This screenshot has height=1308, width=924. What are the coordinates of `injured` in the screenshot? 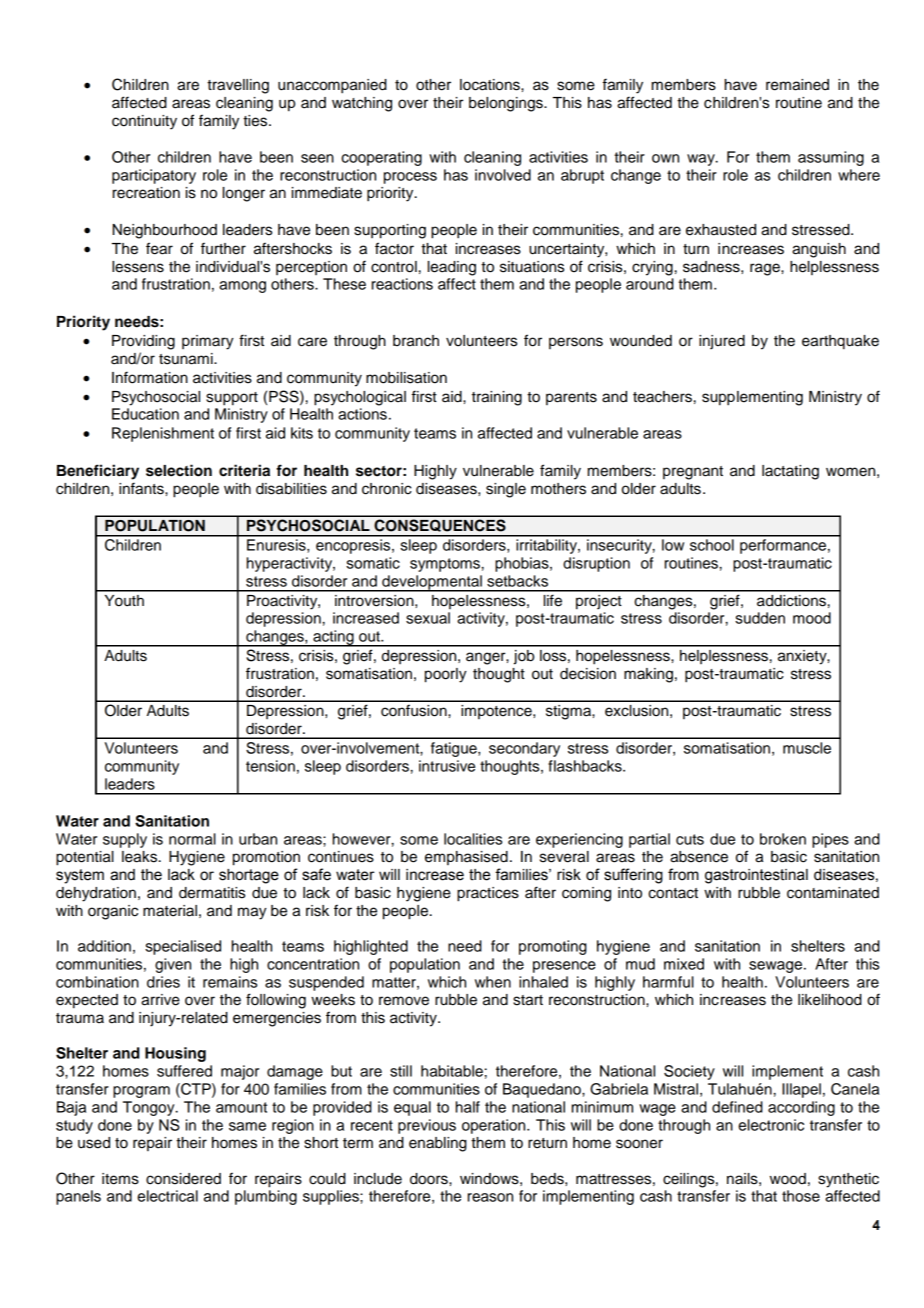 It's located at (722, 342).
